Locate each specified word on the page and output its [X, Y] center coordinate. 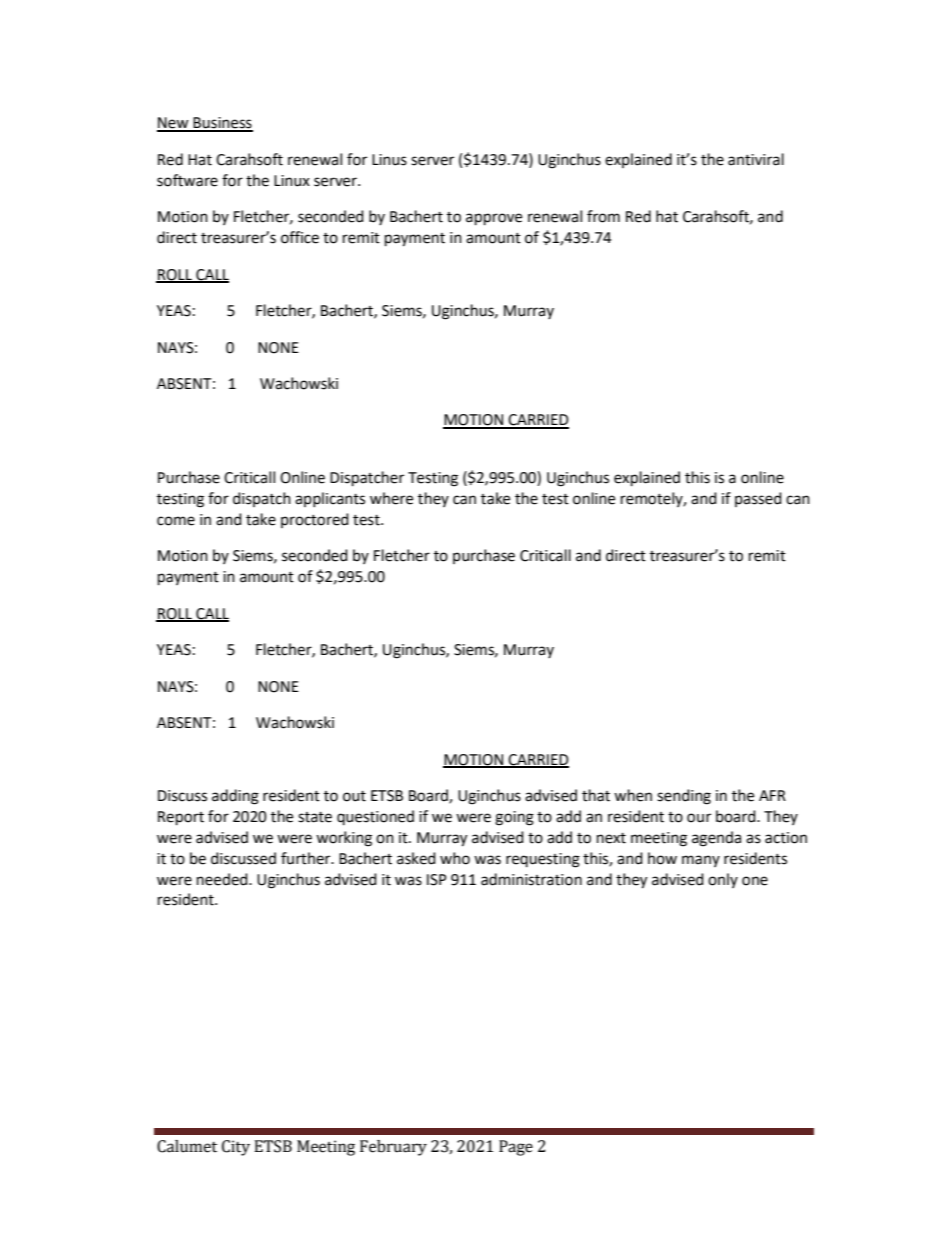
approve [494, 219]
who [455, 858]
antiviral [756, 159]
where [391, 498]
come [176, 521]
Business [222, 124]
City [236, 1148]
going [514, 818]
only [723, 880]
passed [758, 499]
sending [684, 797]
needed [223, 879]
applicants [330, 499]
